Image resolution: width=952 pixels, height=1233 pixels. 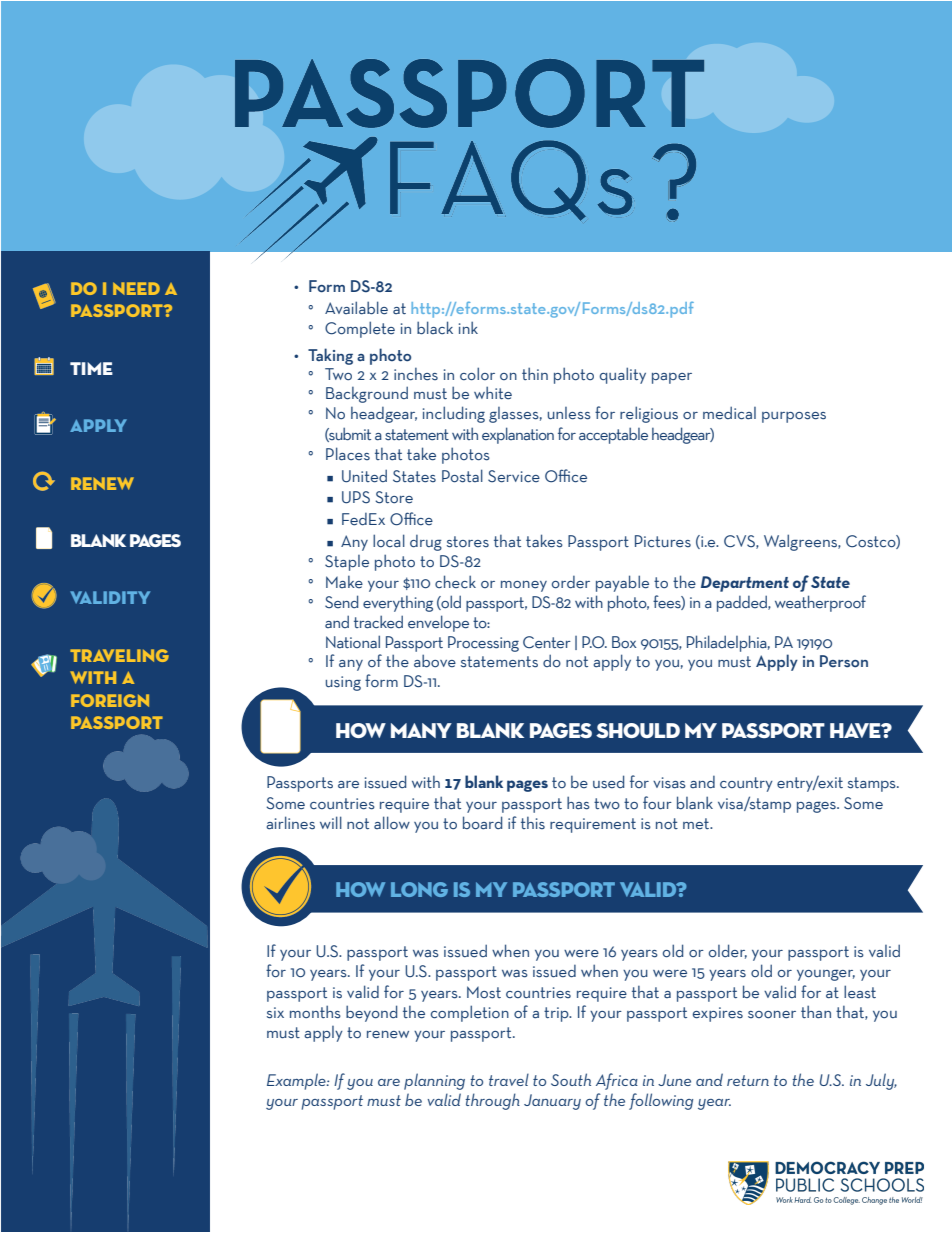 What do you see at coordinates (136, 288) in the image?
I see `need` at bounding box center [136, 288].
